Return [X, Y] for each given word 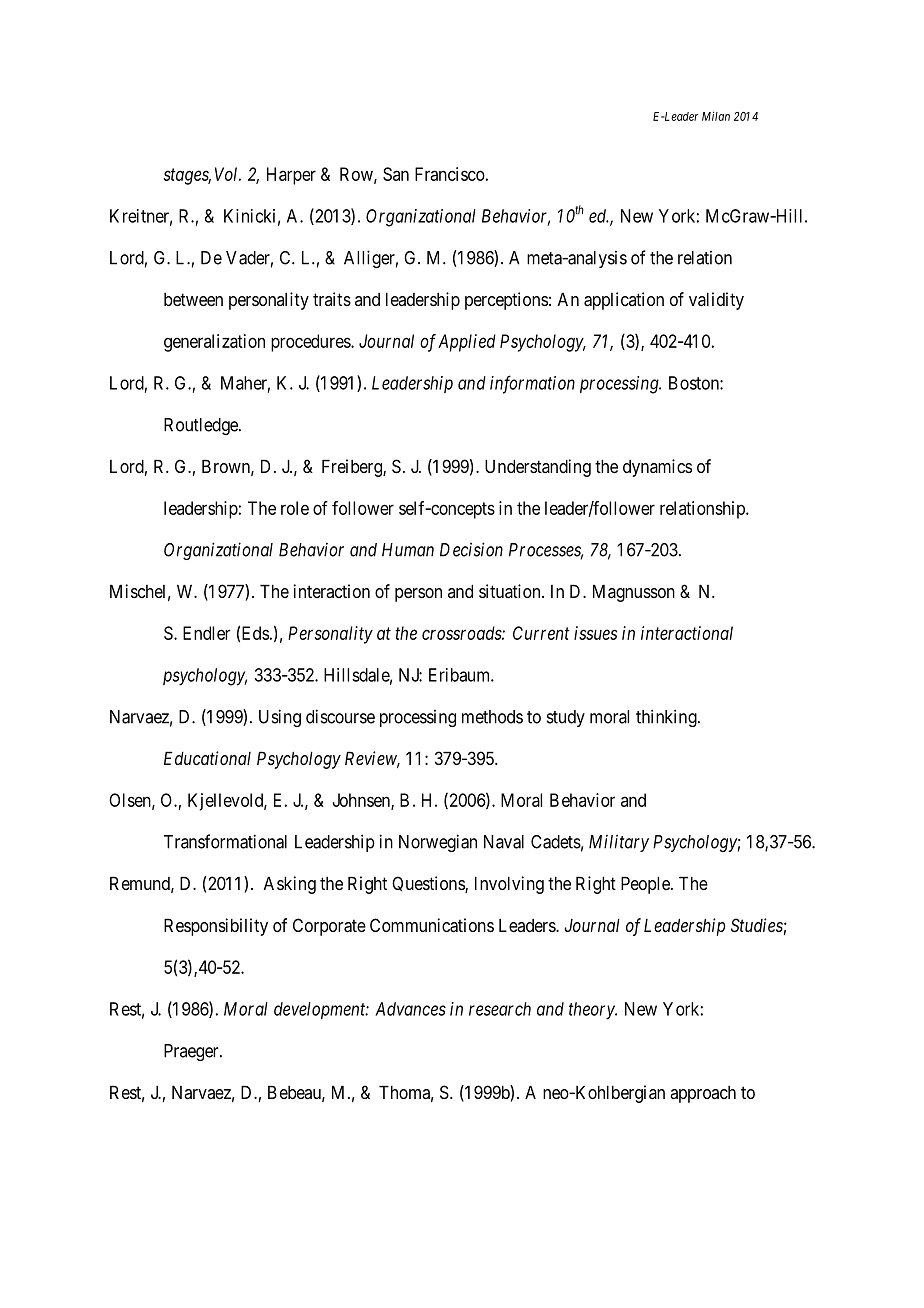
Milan [716, 116]
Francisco [450, 174]
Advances [410, 1009]
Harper [291, 176]
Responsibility [216, 927]
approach [703, 1094]
